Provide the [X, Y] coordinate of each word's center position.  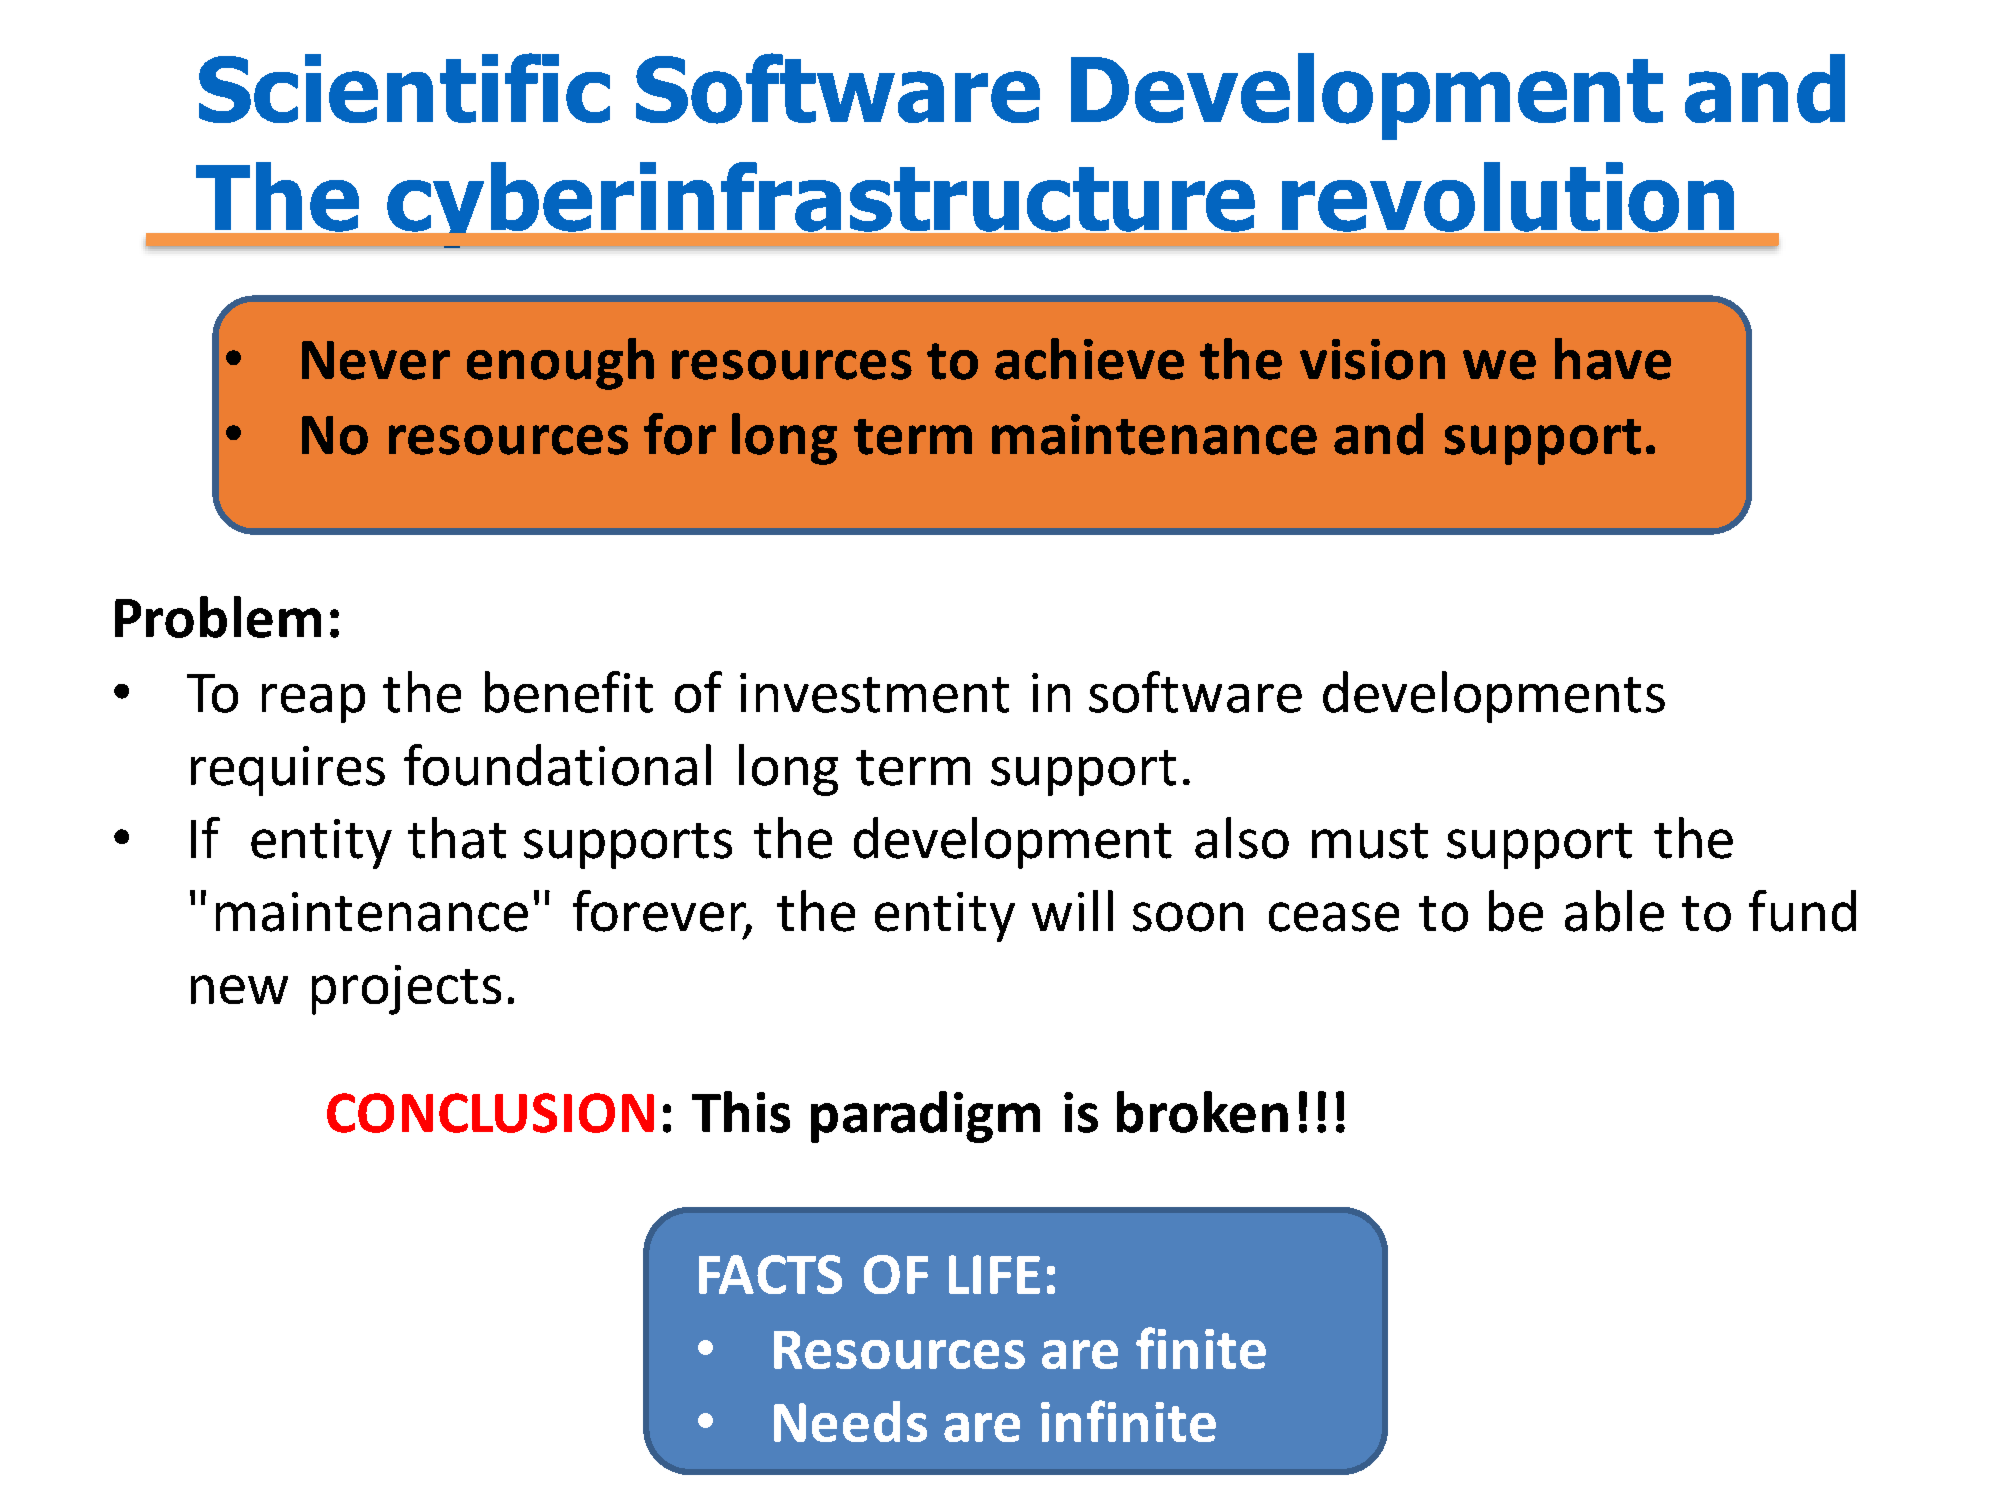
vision [1372, 359]
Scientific [404, 88]
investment [874, 693]
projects [406, 990]
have [1613, 359]
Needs [850, 1421]
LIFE [994, 1274]
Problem [218, 617]
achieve [1089, 359]
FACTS [770, 1274]
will [1072, 910]
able [1614, 911]
